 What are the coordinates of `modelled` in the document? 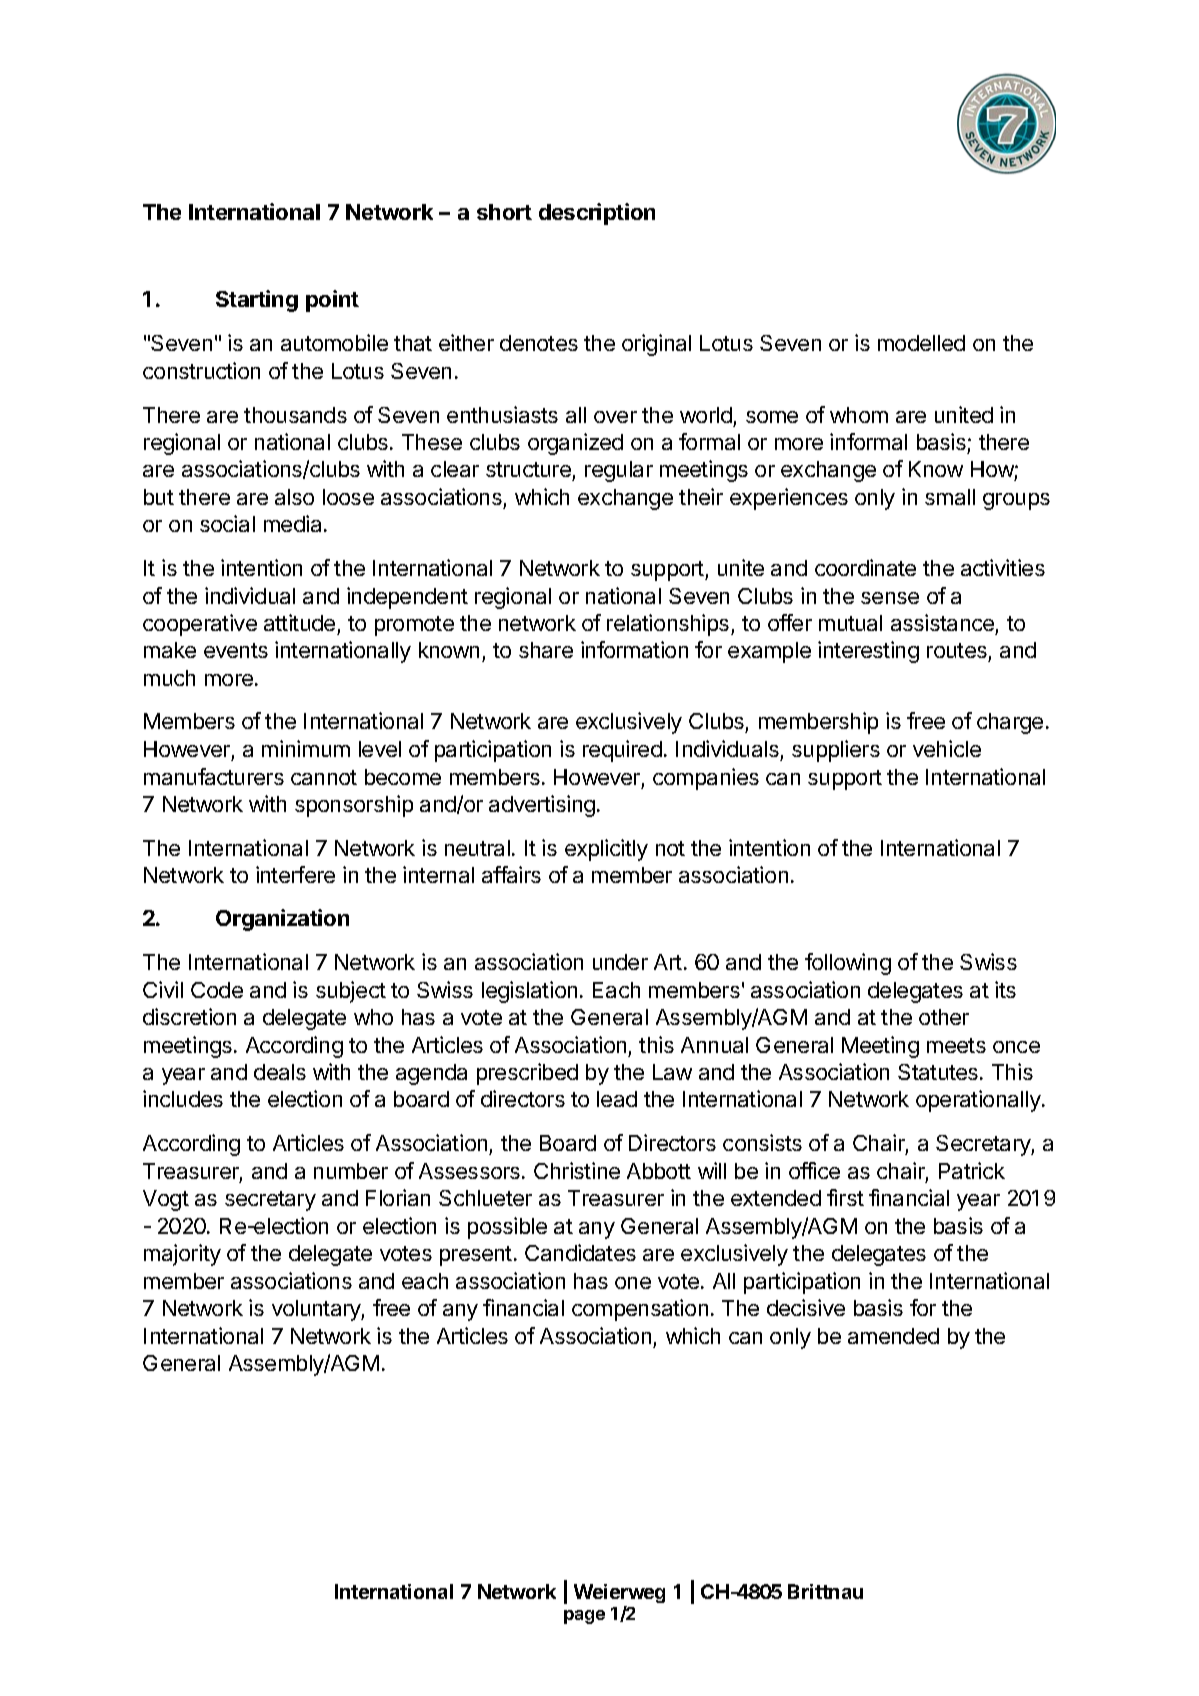 It's located at (921, 343).
